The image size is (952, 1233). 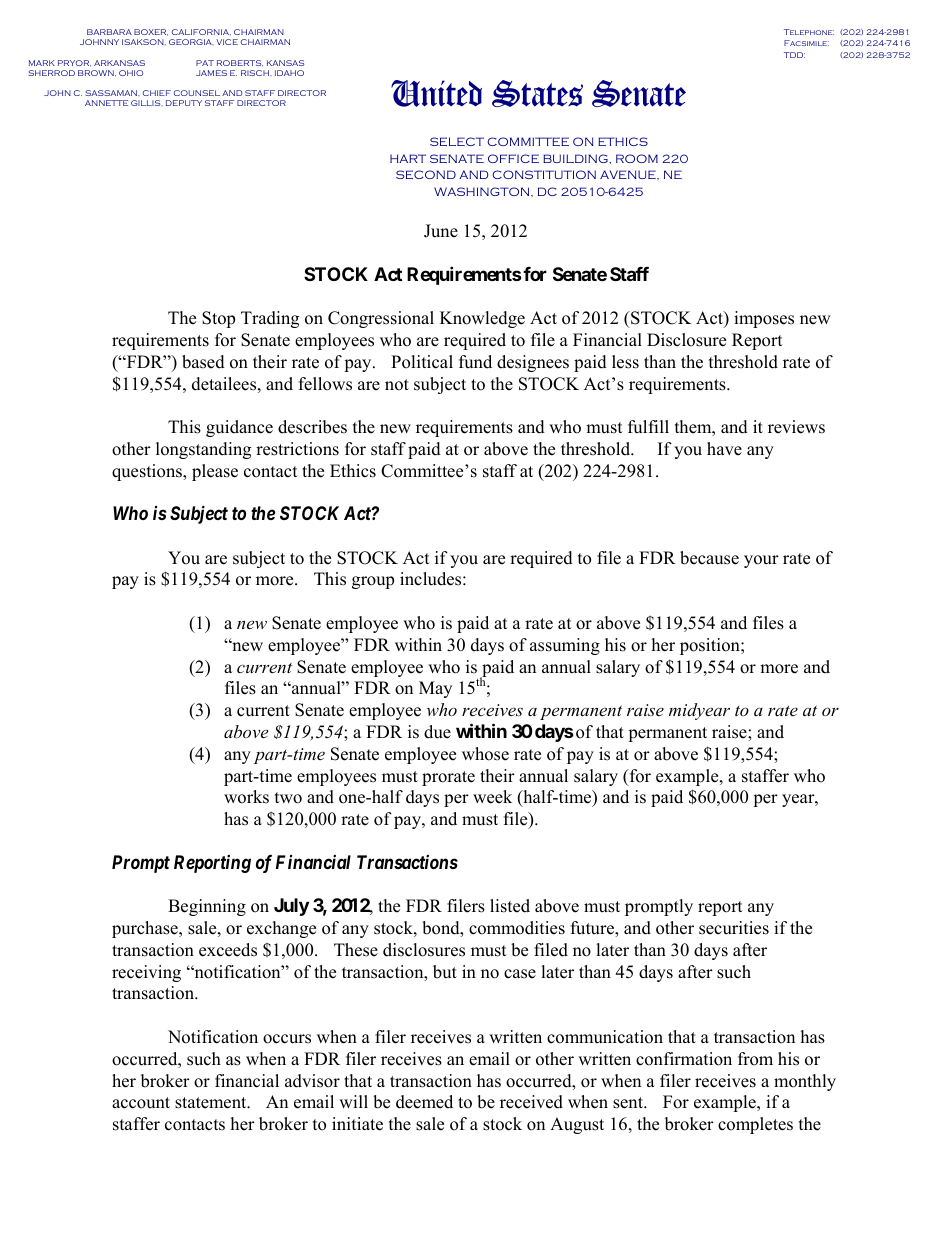 I want to click on OHIO, so click(x=131, y=73).
